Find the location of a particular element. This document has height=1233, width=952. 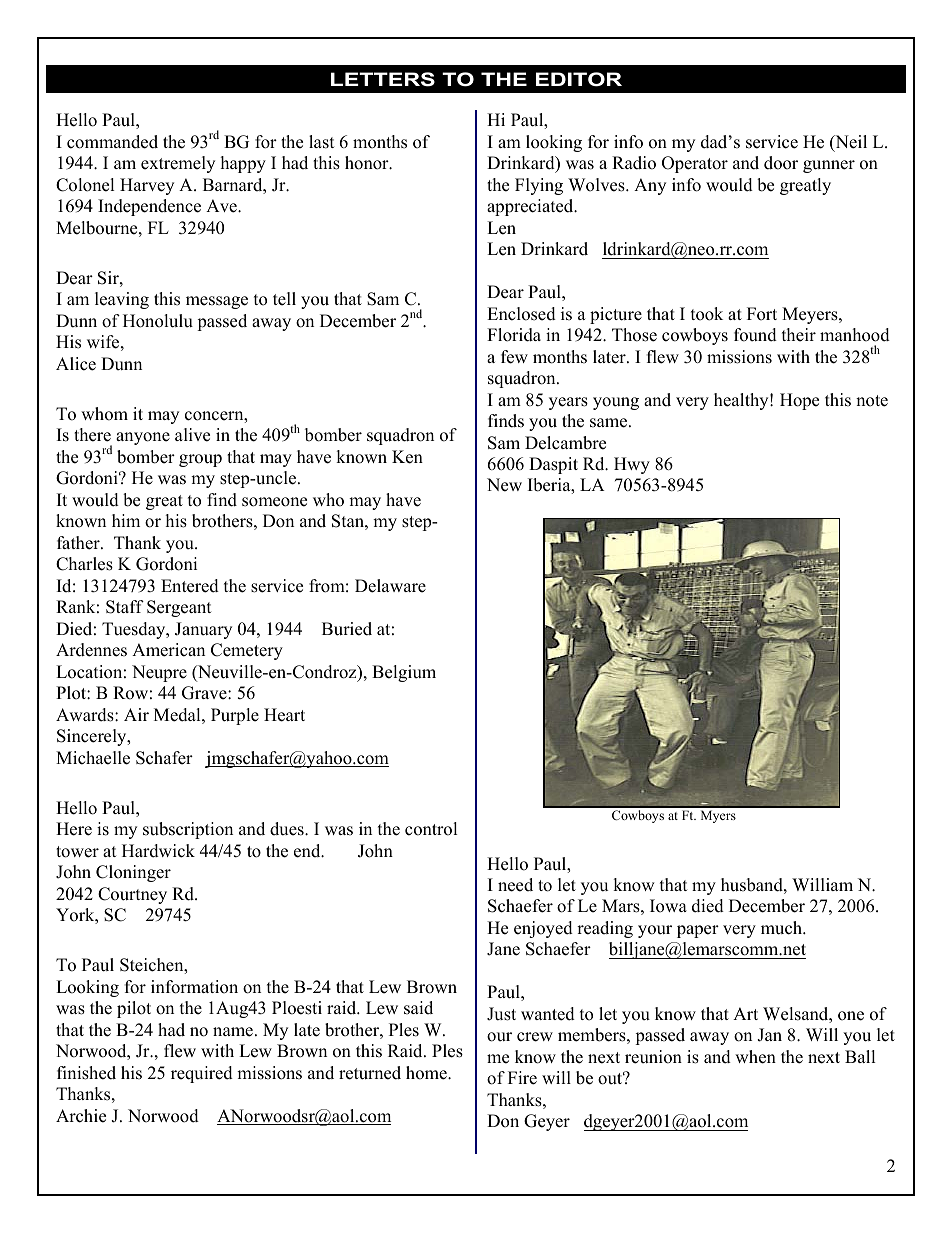

control is located at coordinates (431, 829).
